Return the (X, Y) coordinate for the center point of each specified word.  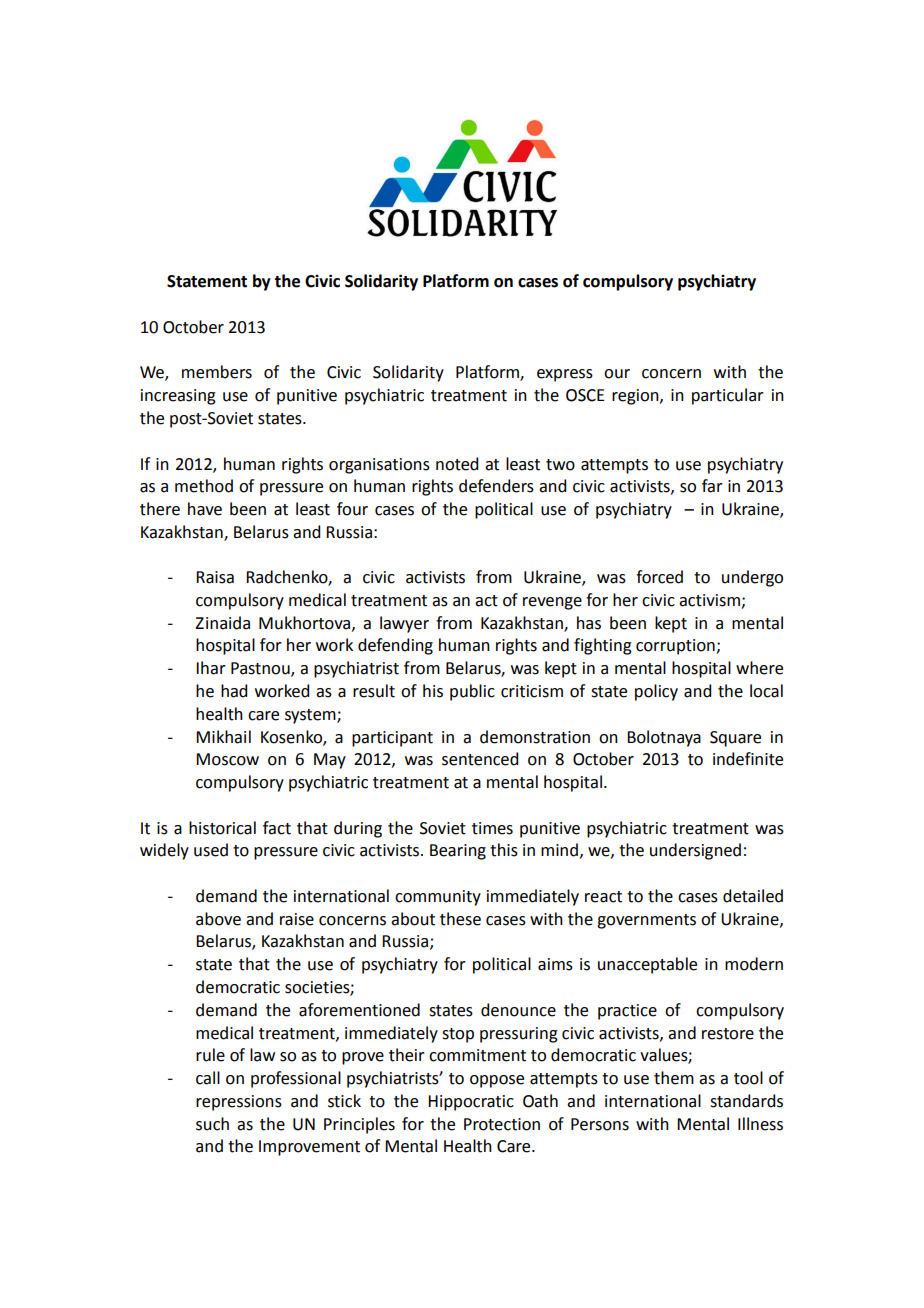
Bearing (458, 852)
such (212, 1124)
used (211, 850)
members (217, 372)
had (234, 691)
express (565, 375)
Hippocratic (471, 1103)
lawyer (404, 624)
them (674, 1078)
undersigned (695, 851)
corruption (676, 647)
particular (728, 396)
